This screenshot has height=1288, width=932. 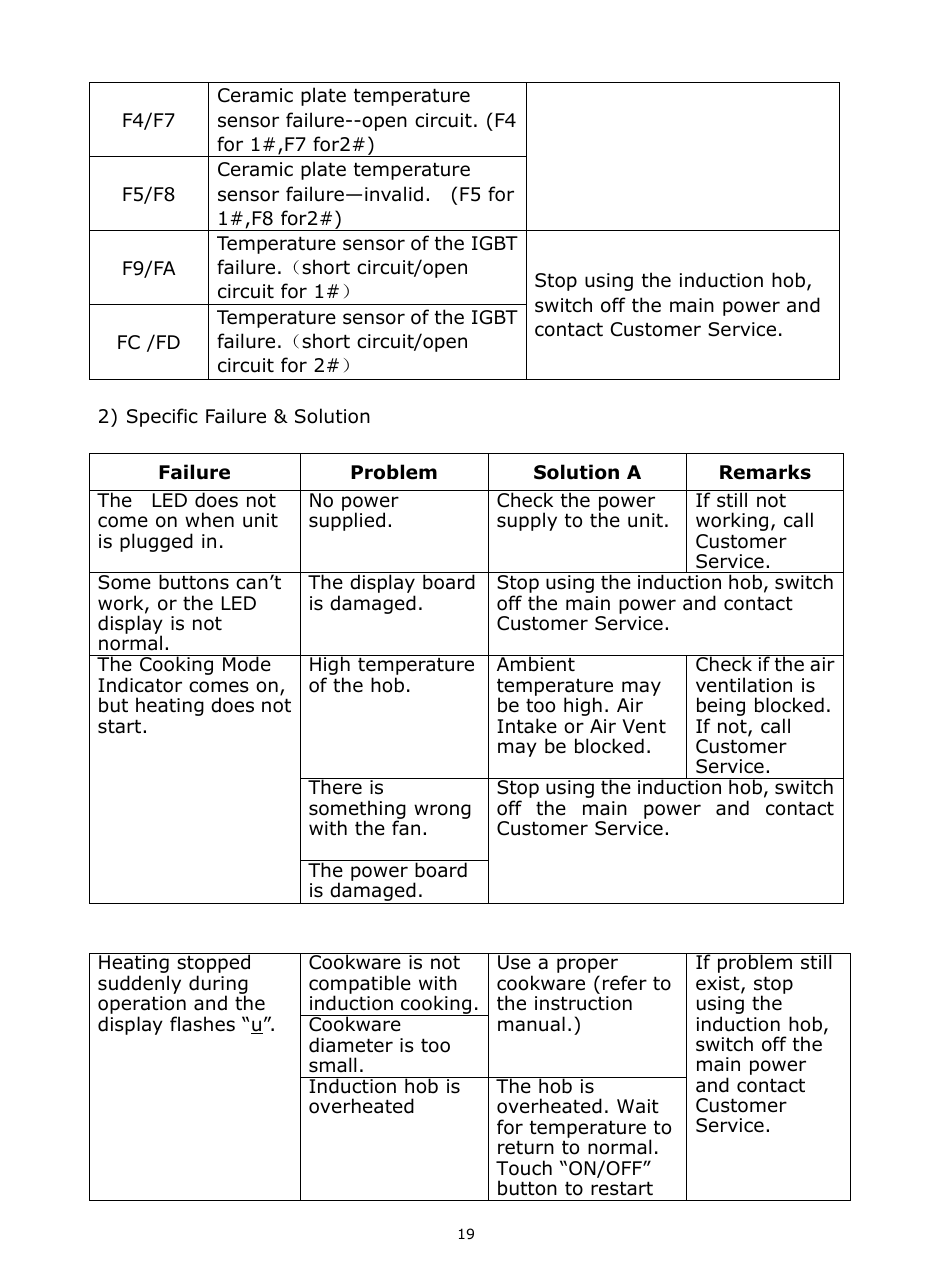 I want to click on Remarks, so click(x=765, y=472).
